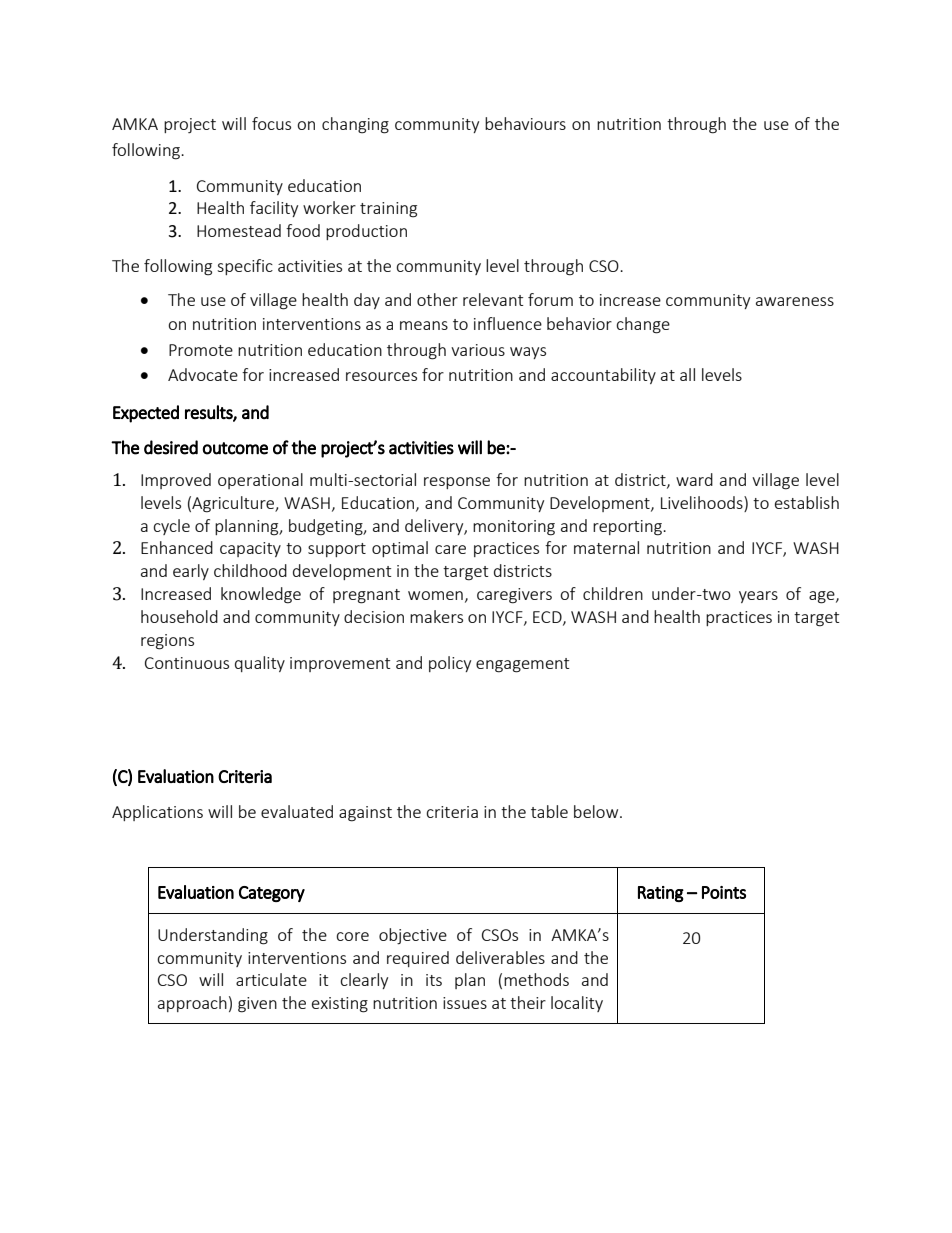 The height and width of the screenshot is (1233, 952). What do you see at coordinates (758, 597) in the screenshot?
I see `years` at bounding box center [758, 597].
